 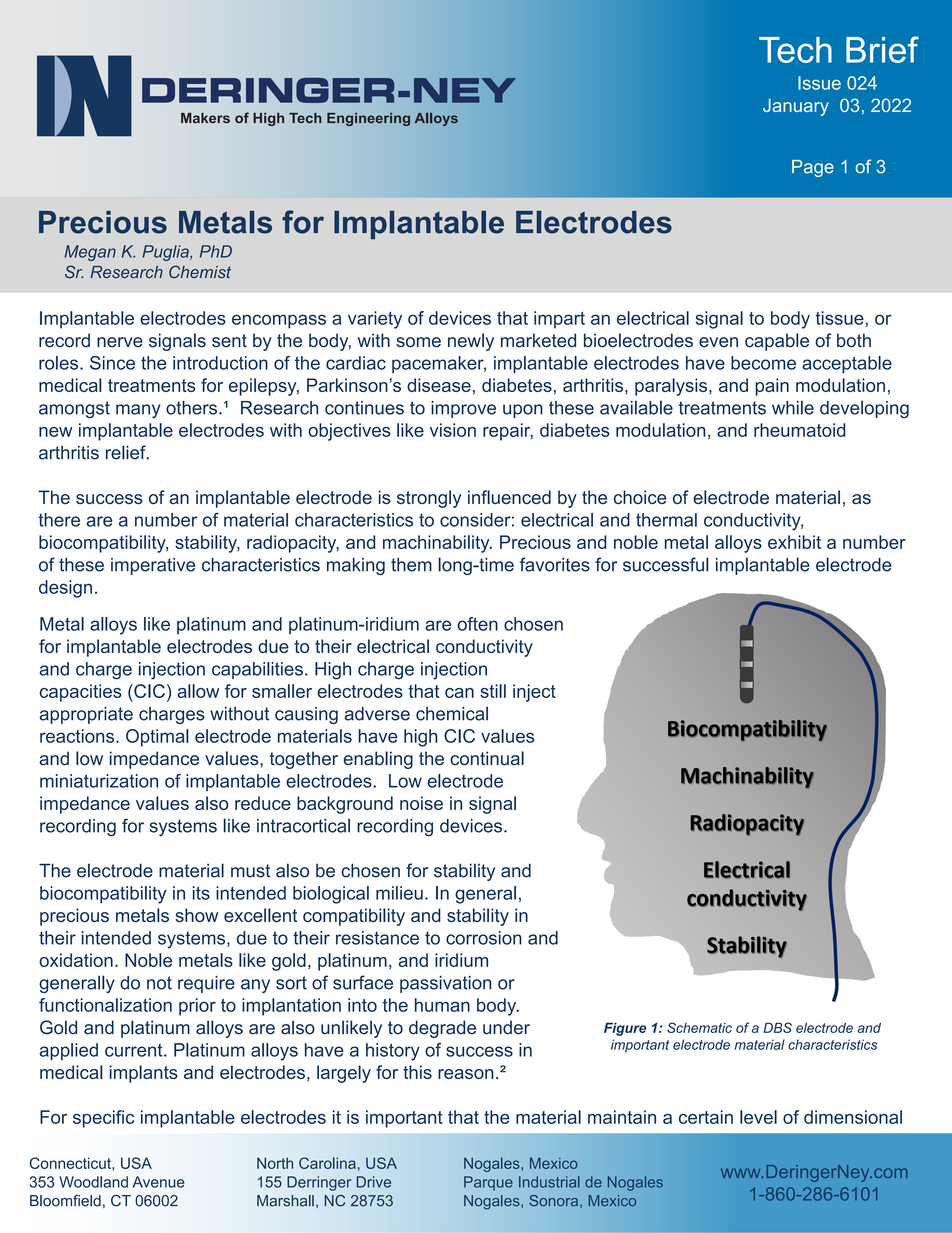 What do you see at coordinates (99, 781) in the image?
I see `miniaturization` at bounding box center [99, 781].
